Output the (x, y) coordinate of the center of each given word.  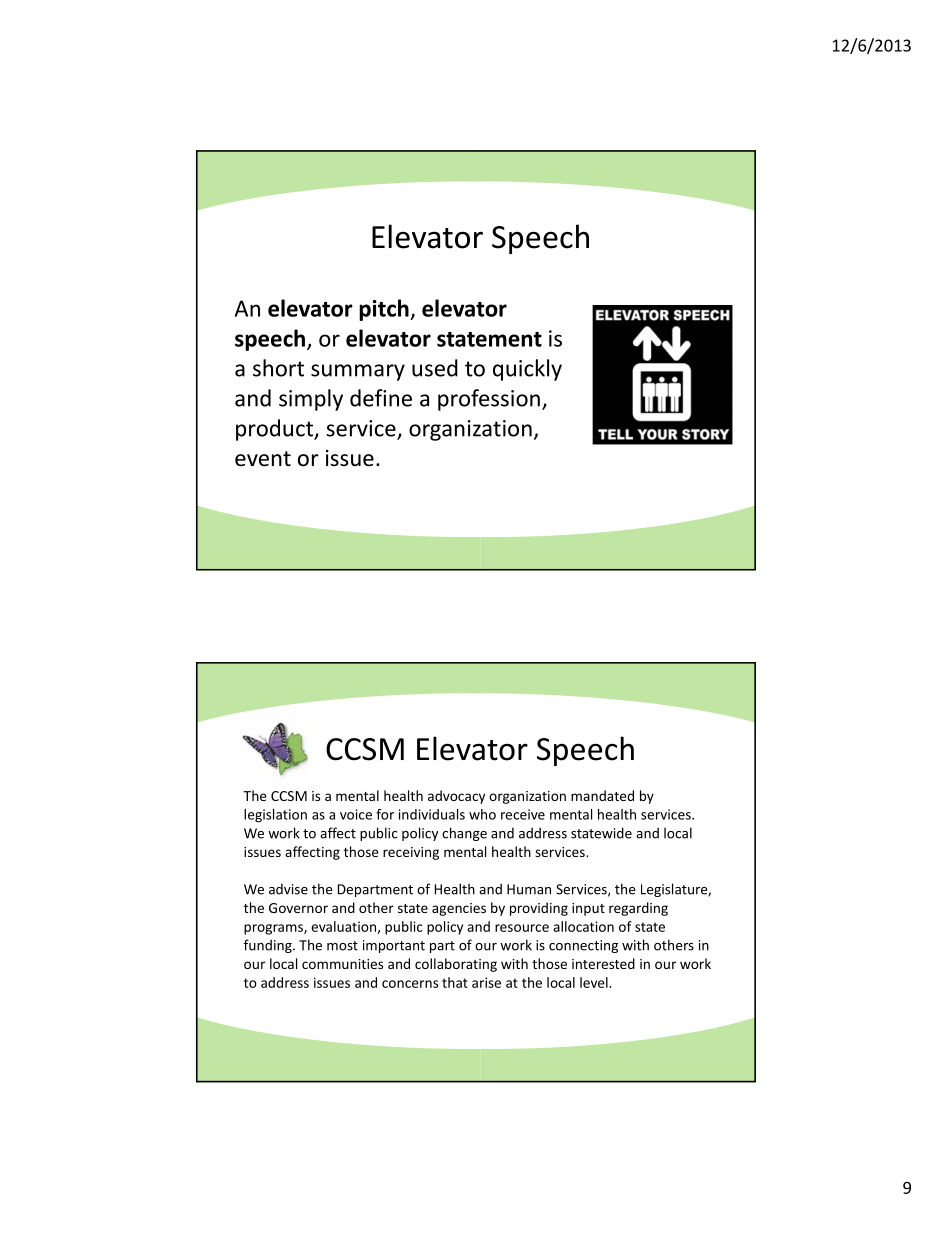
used (435, 368)
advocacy (456, 797)
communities (342, 964)
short (278, 368)
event (263, 459)
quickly (527, 370)
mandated (602, 795)
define (381, 398)
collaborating (456, 965)
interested (603, 963)
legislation (275, 816)
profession (489, 400)
